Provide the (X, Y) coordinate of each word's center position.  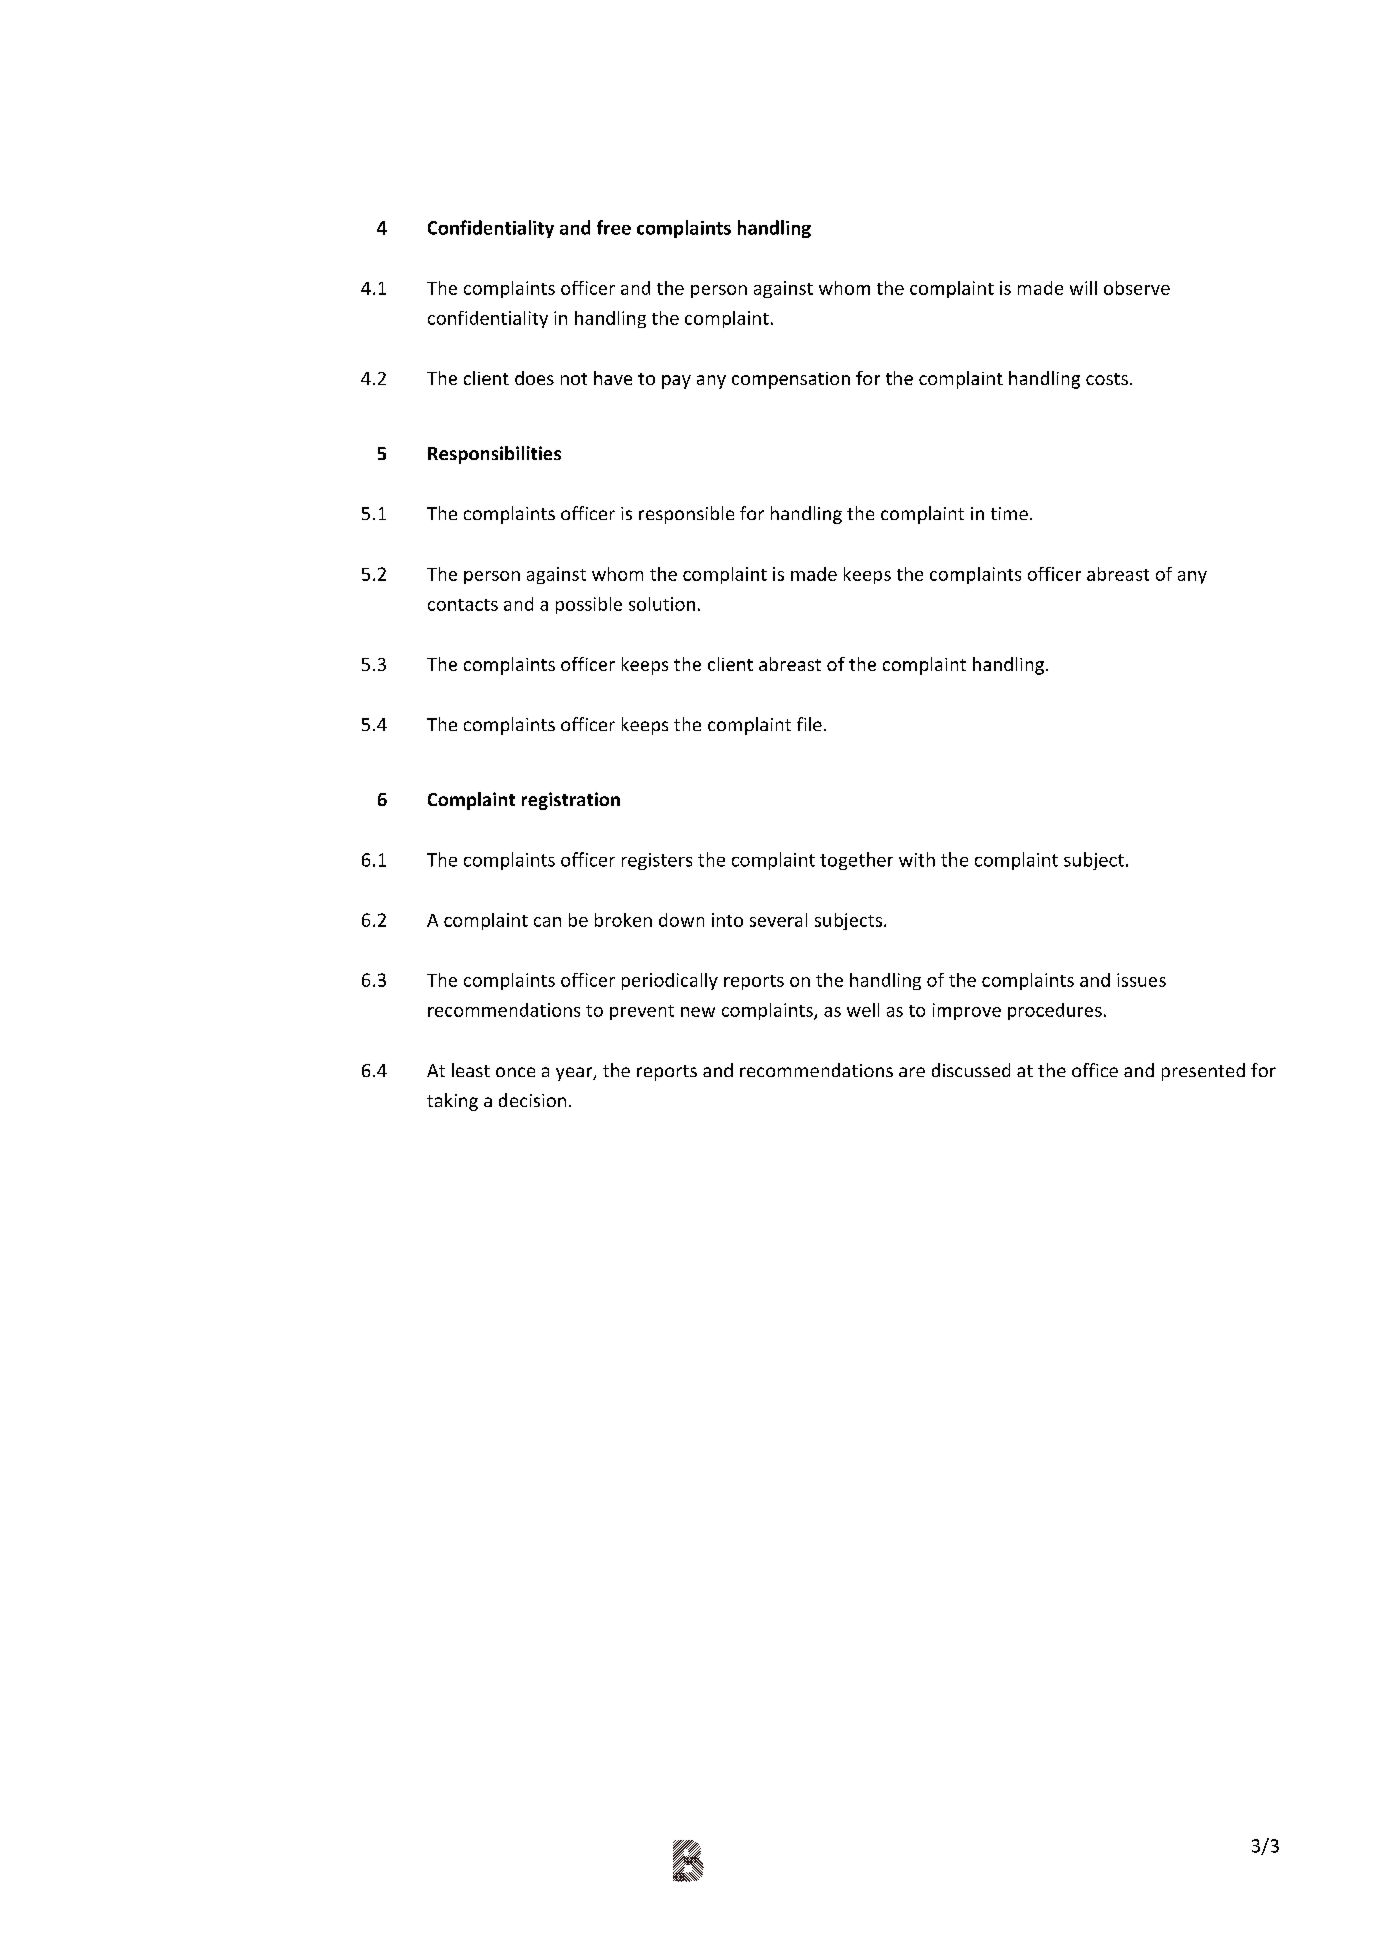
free (614, 227)
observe (1137, 288)
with (917, 859)
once (515, 1072)
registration (571, 801)
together (856, 861)
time (1009, 513)
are (912, 1072)
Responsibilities (494, 455)
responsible (686, 515)
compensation (791, 380)
